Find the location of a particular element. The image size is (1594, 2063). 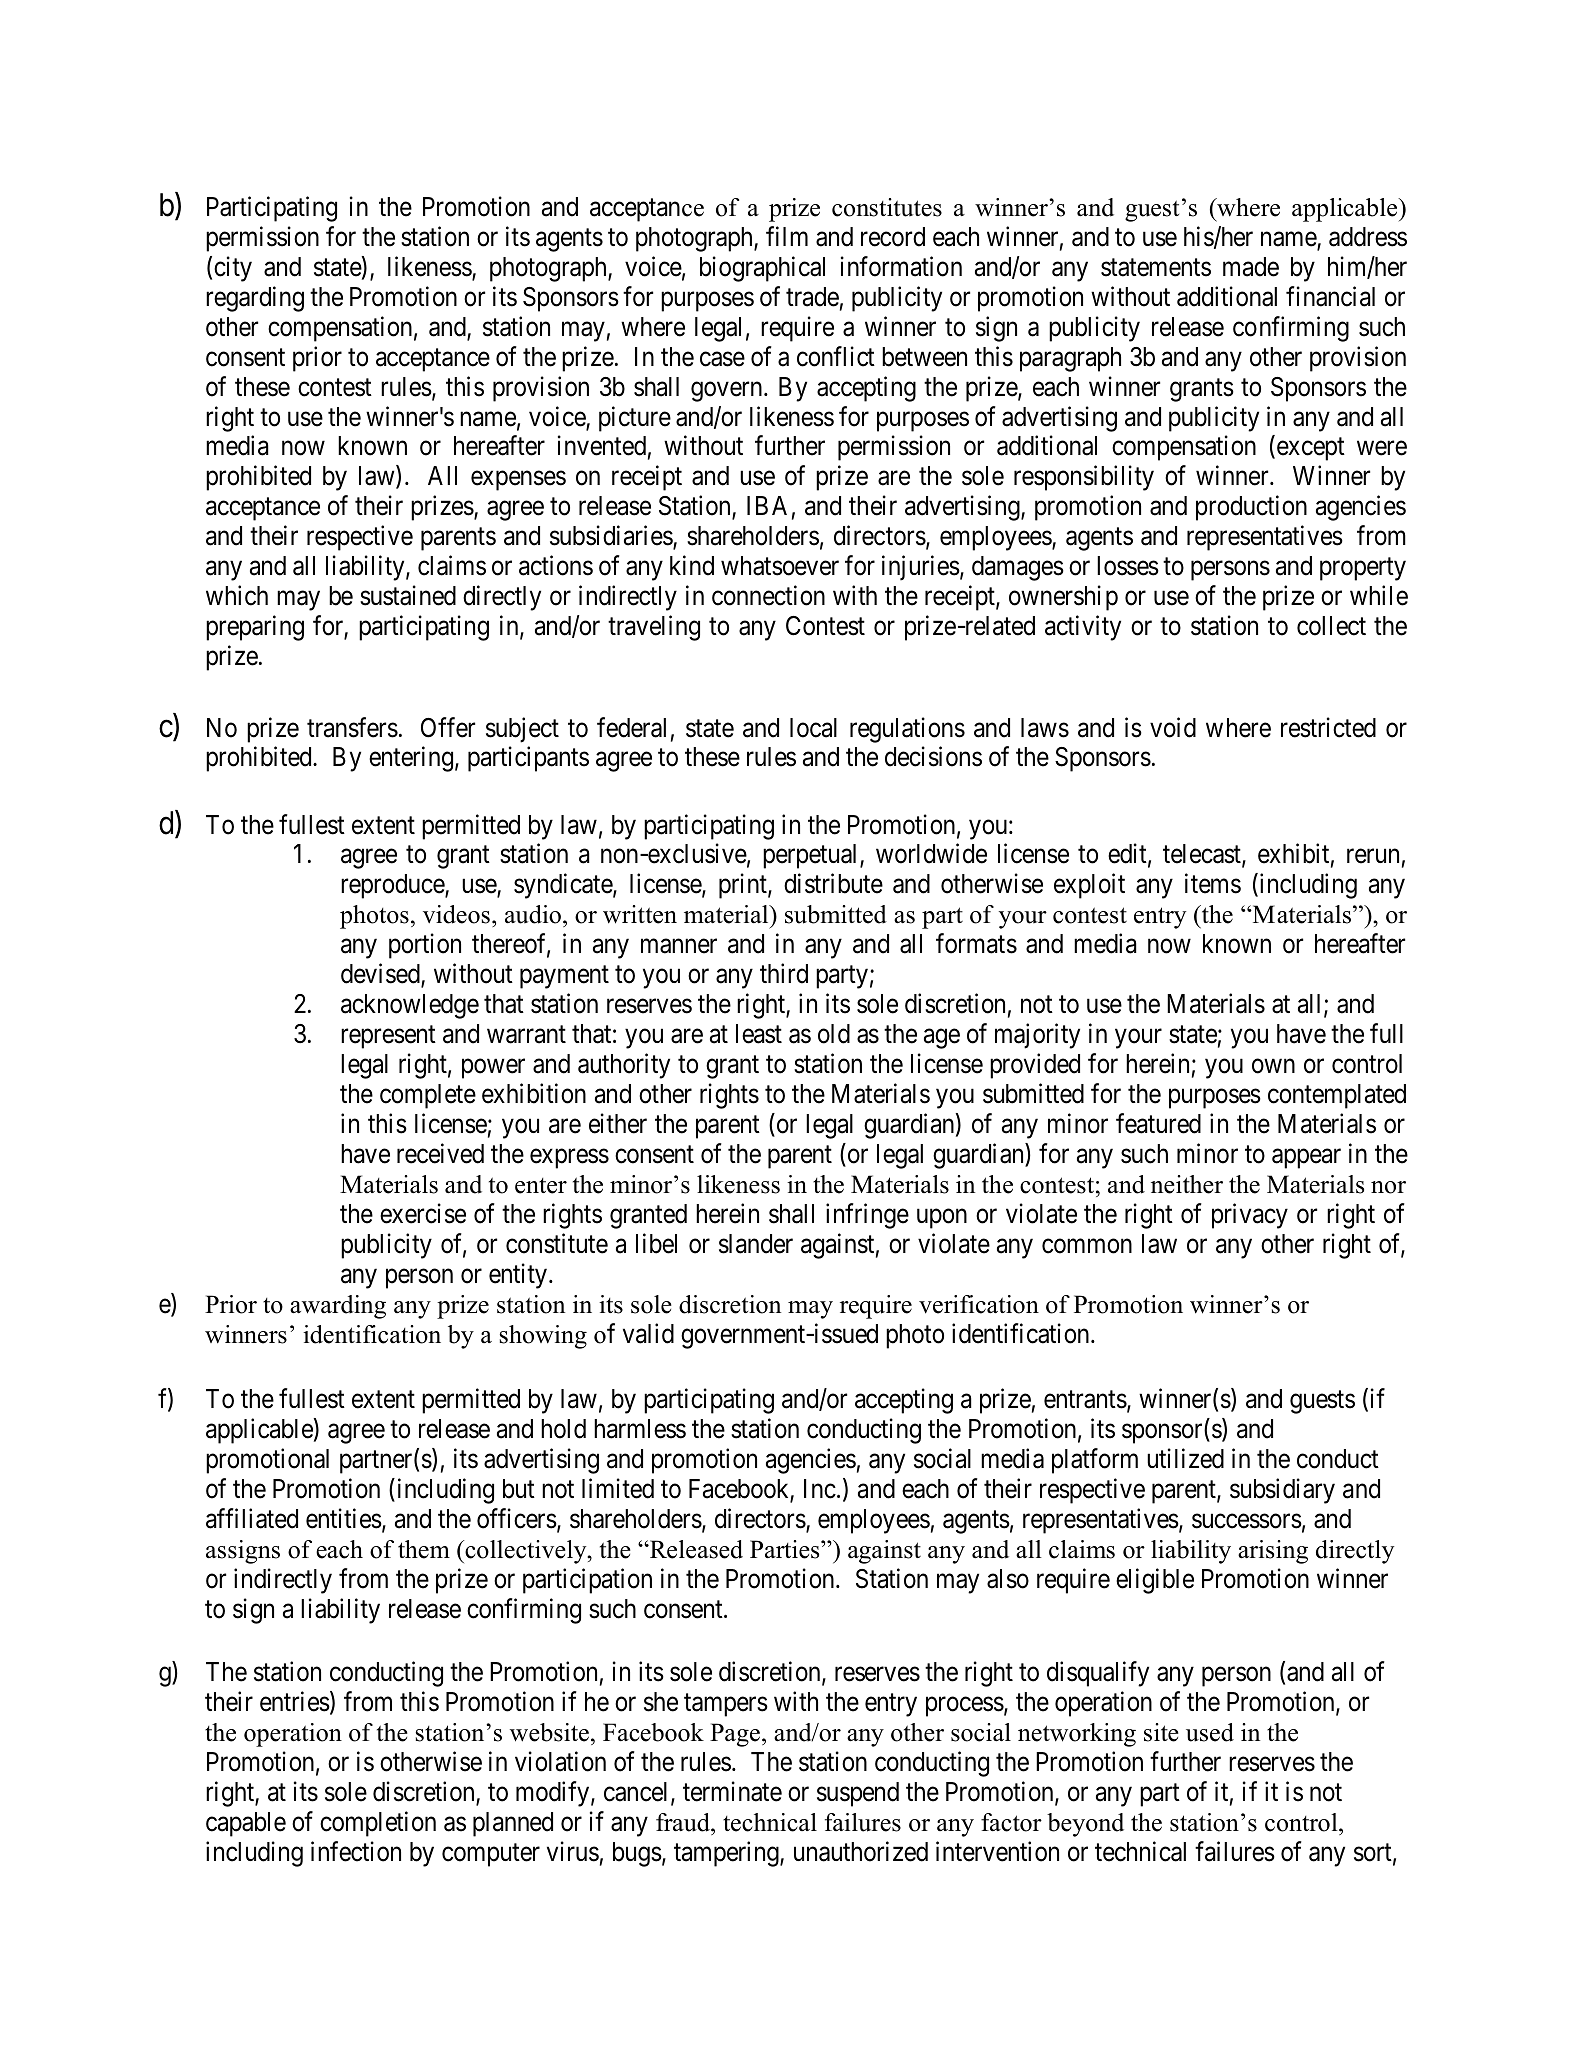

suspend is located at coordinates (858, 1794).
